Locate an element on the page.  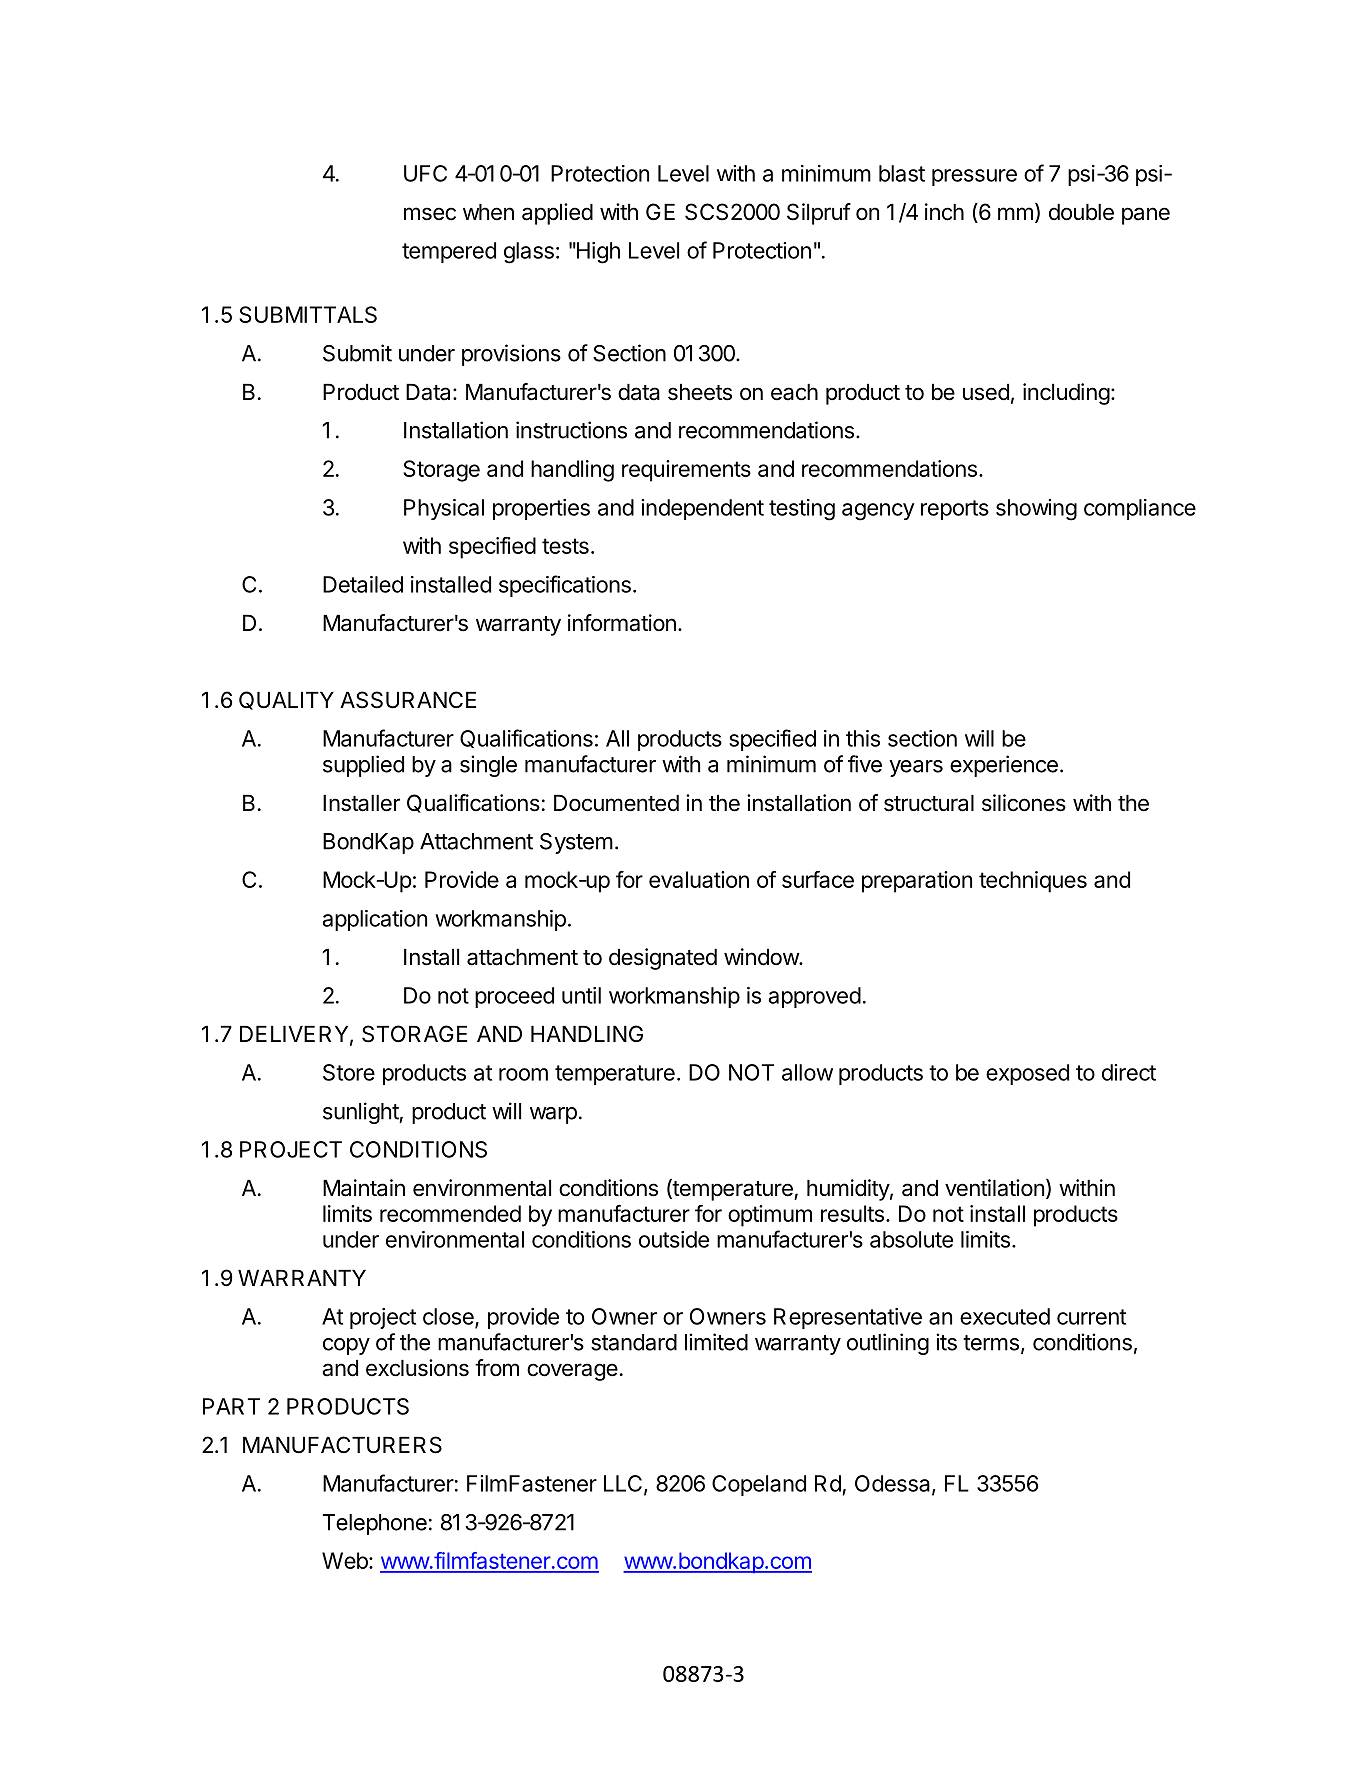
Maintain is located at coordinates (364, 1188).
